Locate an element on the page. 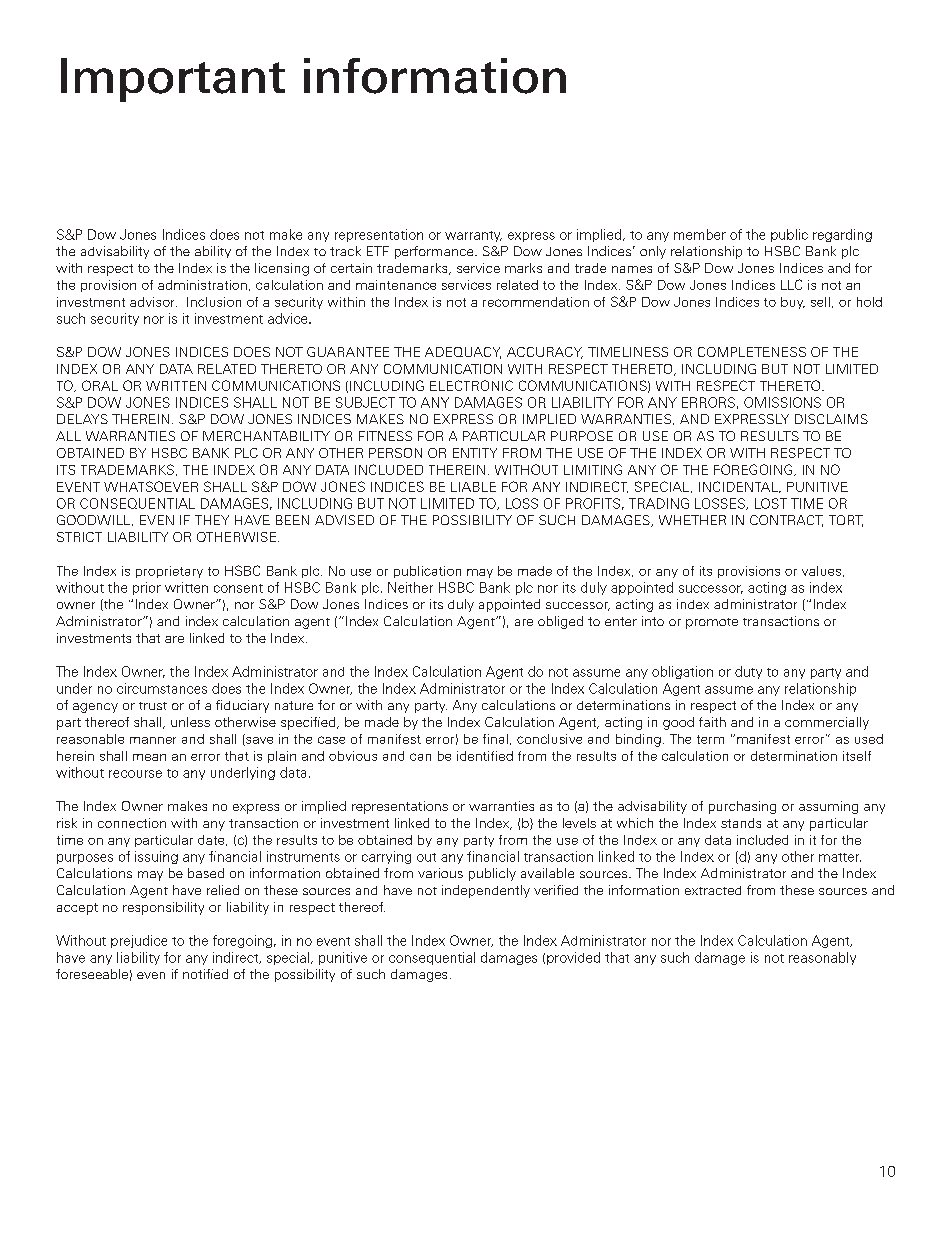  prejudice is located at coordinates (139, 941).
